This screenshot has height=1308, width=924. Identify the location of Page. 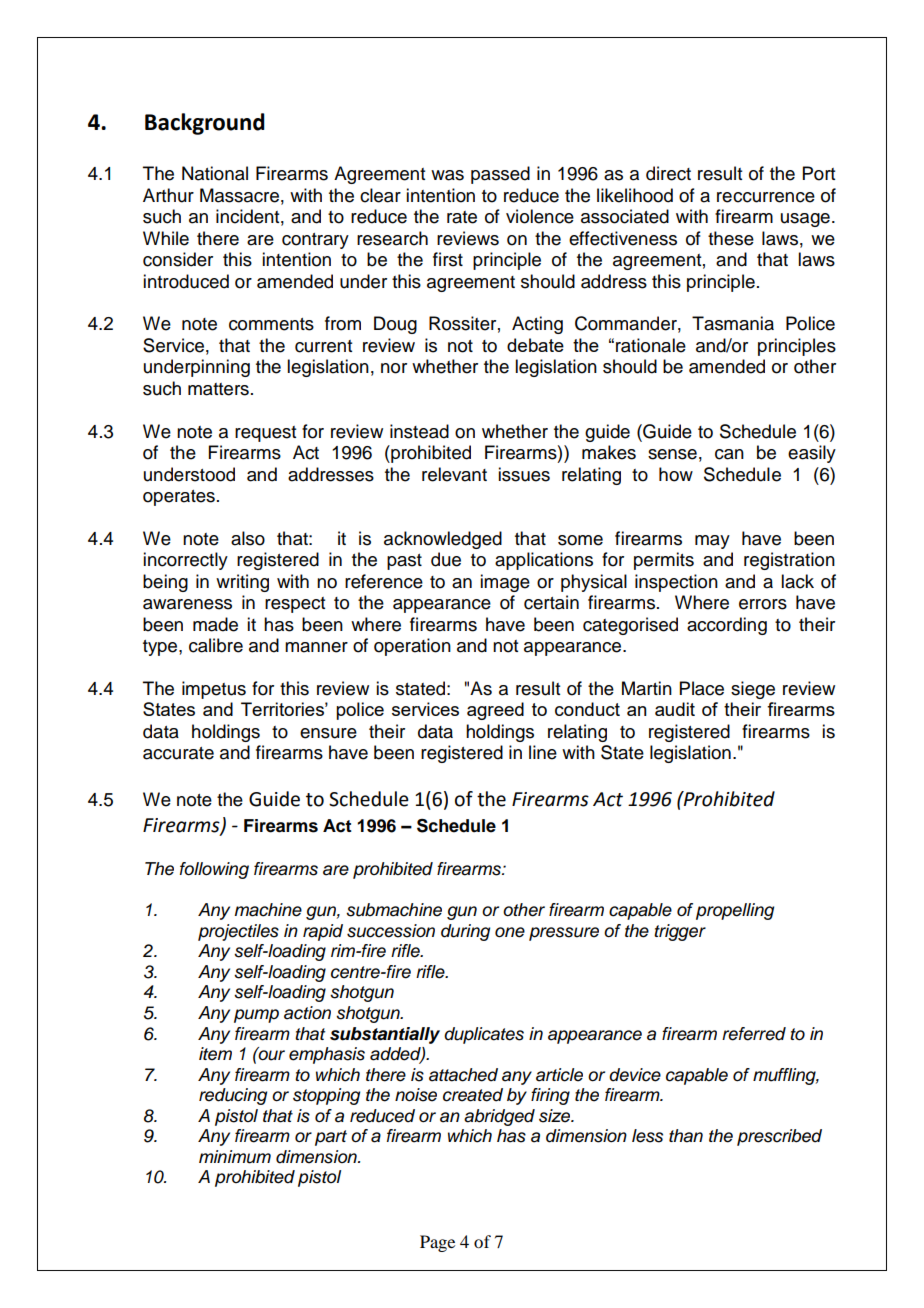
(437, 1243).
